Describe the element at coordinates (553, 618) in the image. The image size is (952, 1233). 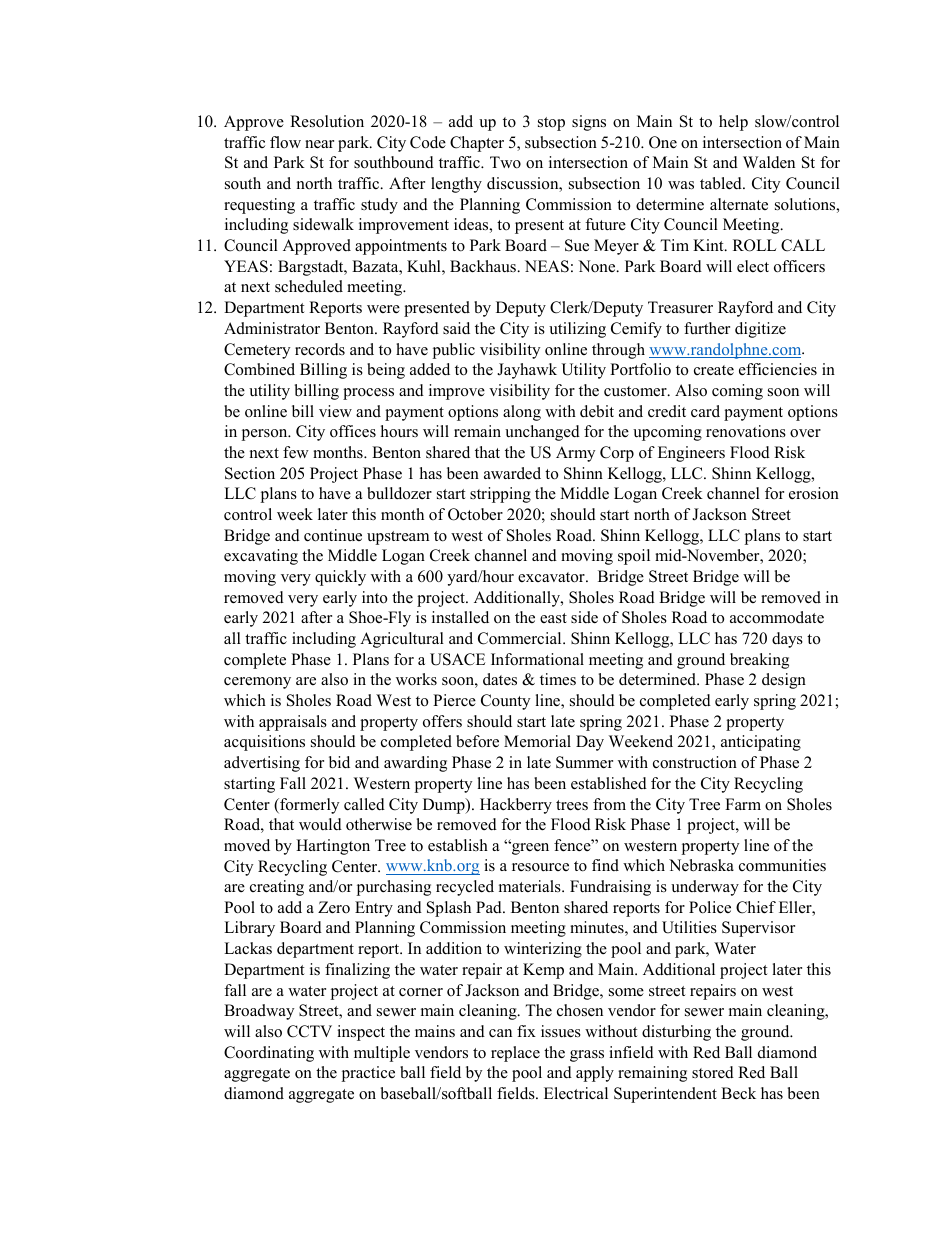
I see `east` at that location.
